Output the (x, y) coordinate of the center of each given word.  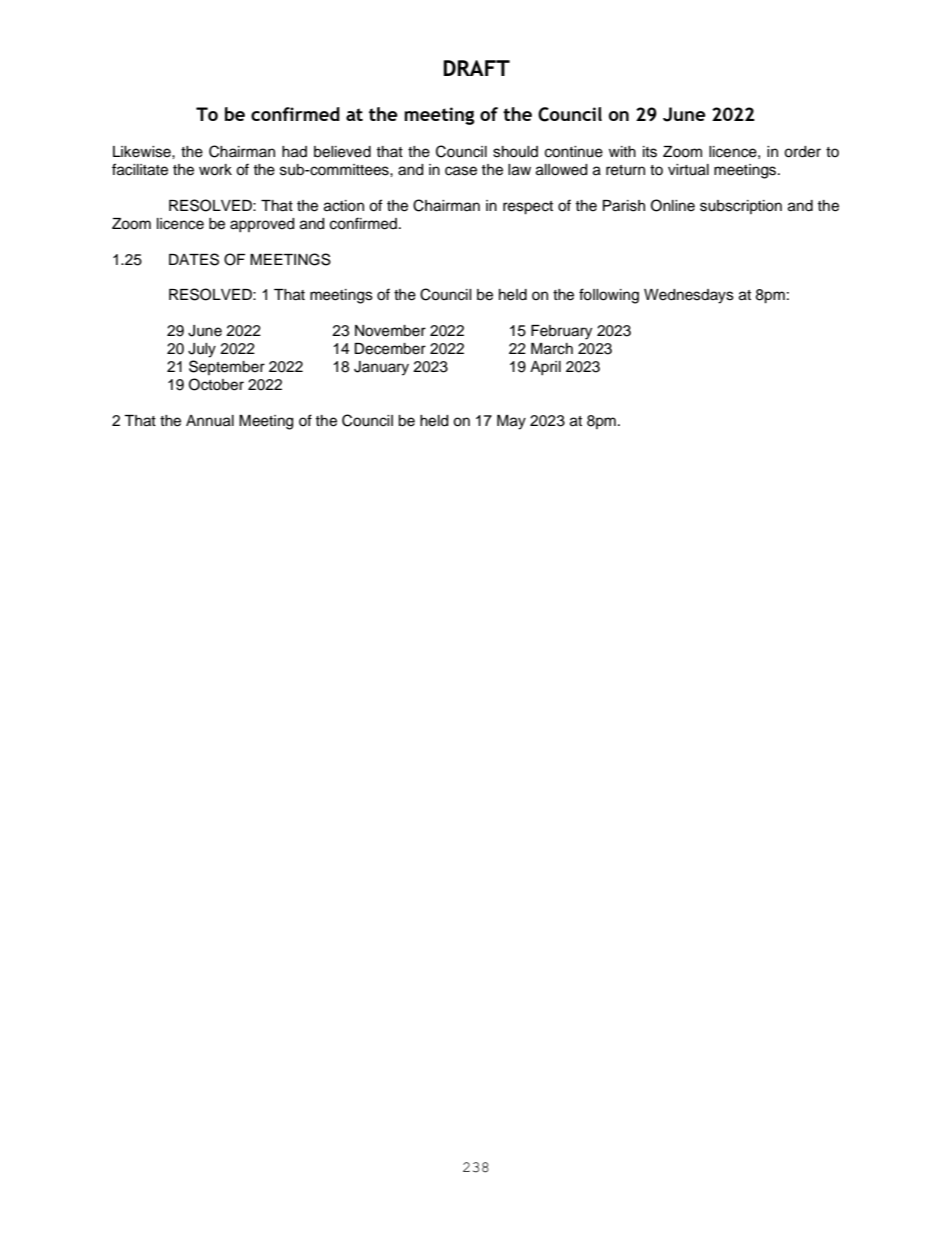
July (202, 350)
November (390, 331)
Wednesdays (689, 296)
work (215, 170)
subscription (741, 207)
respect (528, 208)
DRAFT (476, 68)
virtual (688, 170)
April (545, 368)
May (511, 422)
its (650, 152)
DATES (194, 259)
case (461, 171)
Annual (210, 421)
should (515, 152)
